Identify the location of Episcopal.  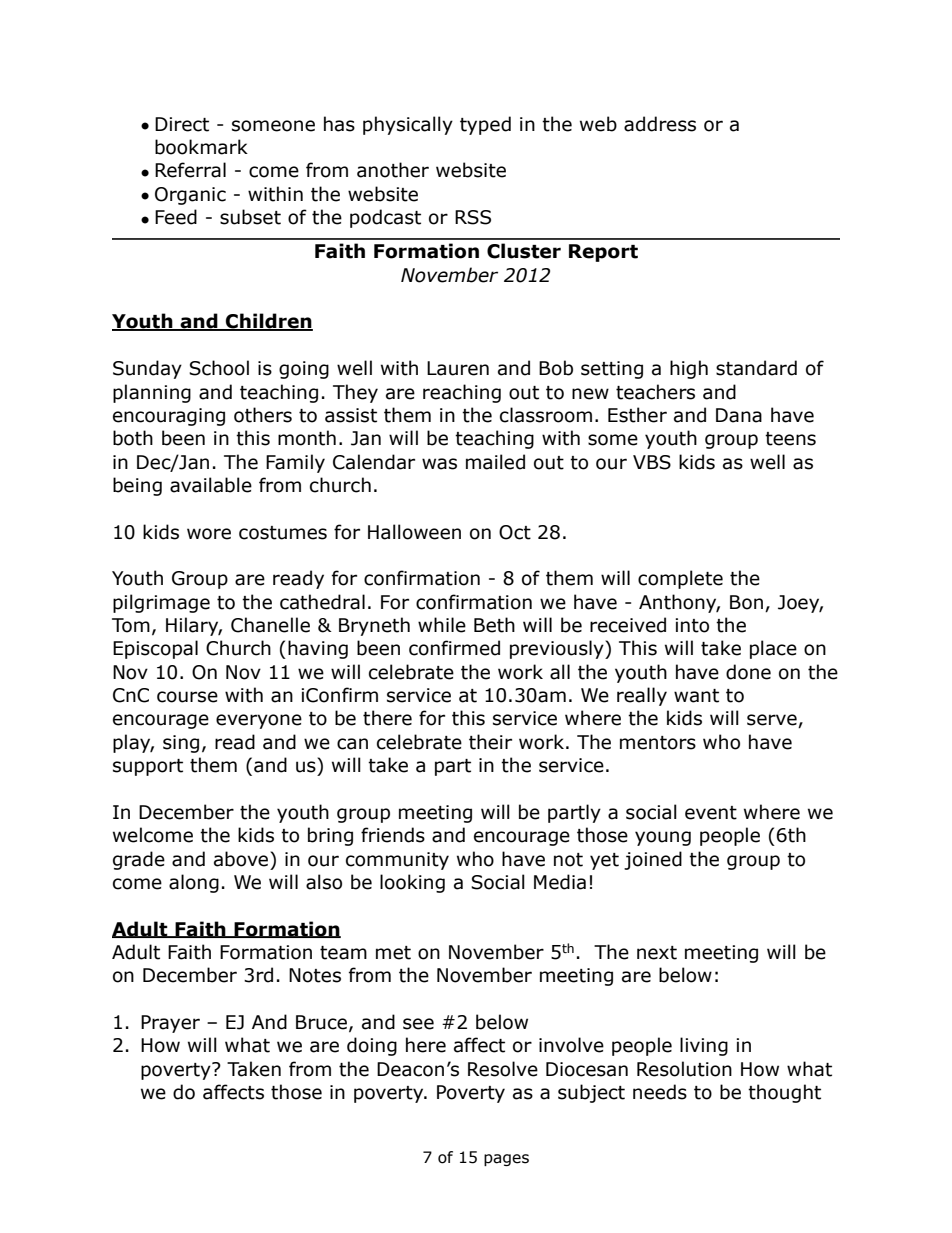
(155, 649).
